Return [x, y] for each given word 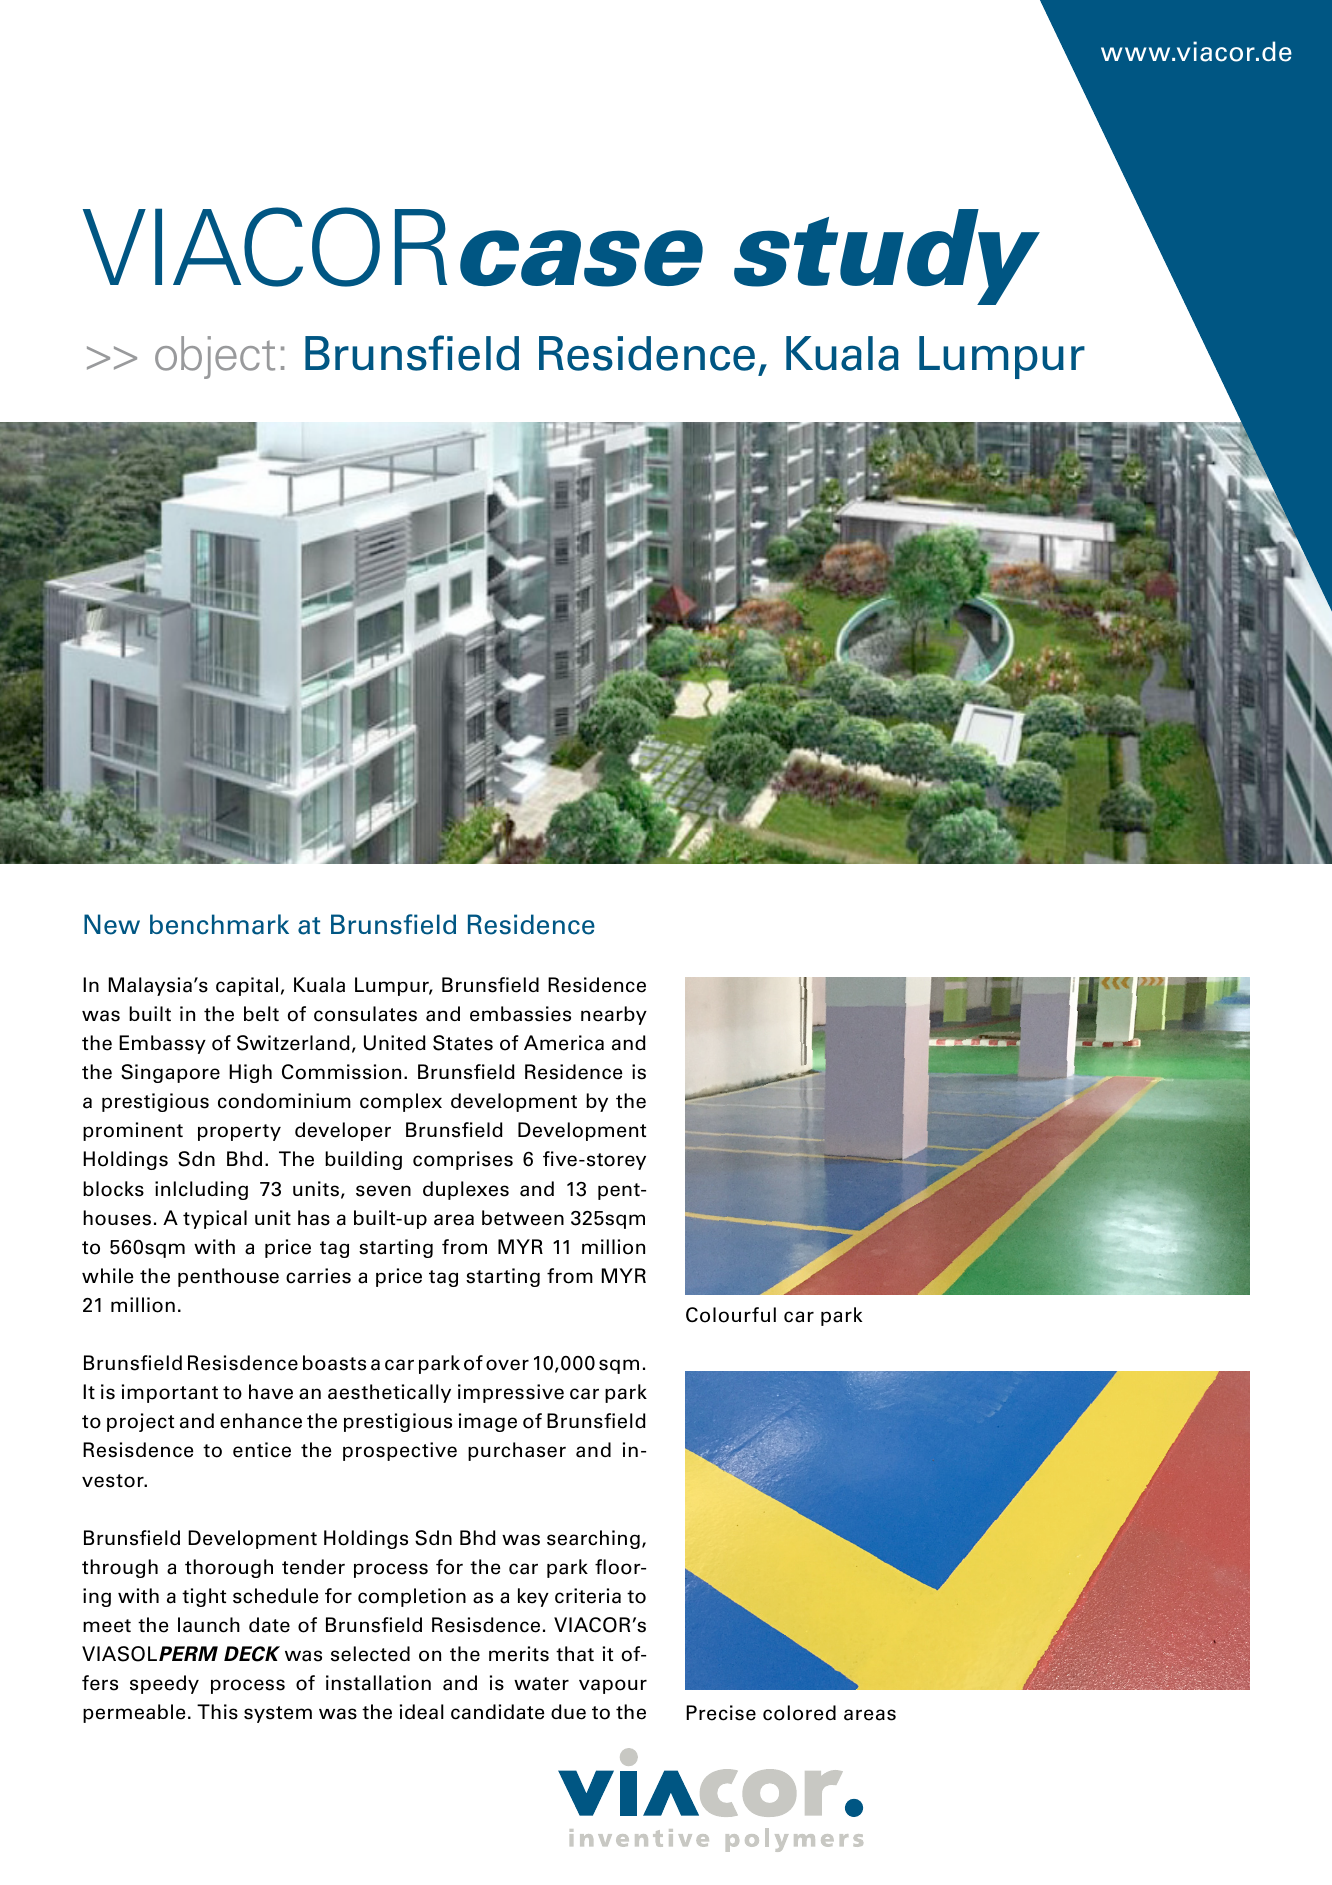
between [523, 1218]
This [217, 1712]
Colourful [731, 1315]
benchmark [219, 924]
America [564, 1043]
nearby [614, 1015]
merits [519, 1654]
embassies [520, 1014]
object [215, 357]
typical [215, 1219]
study [887, 257]
